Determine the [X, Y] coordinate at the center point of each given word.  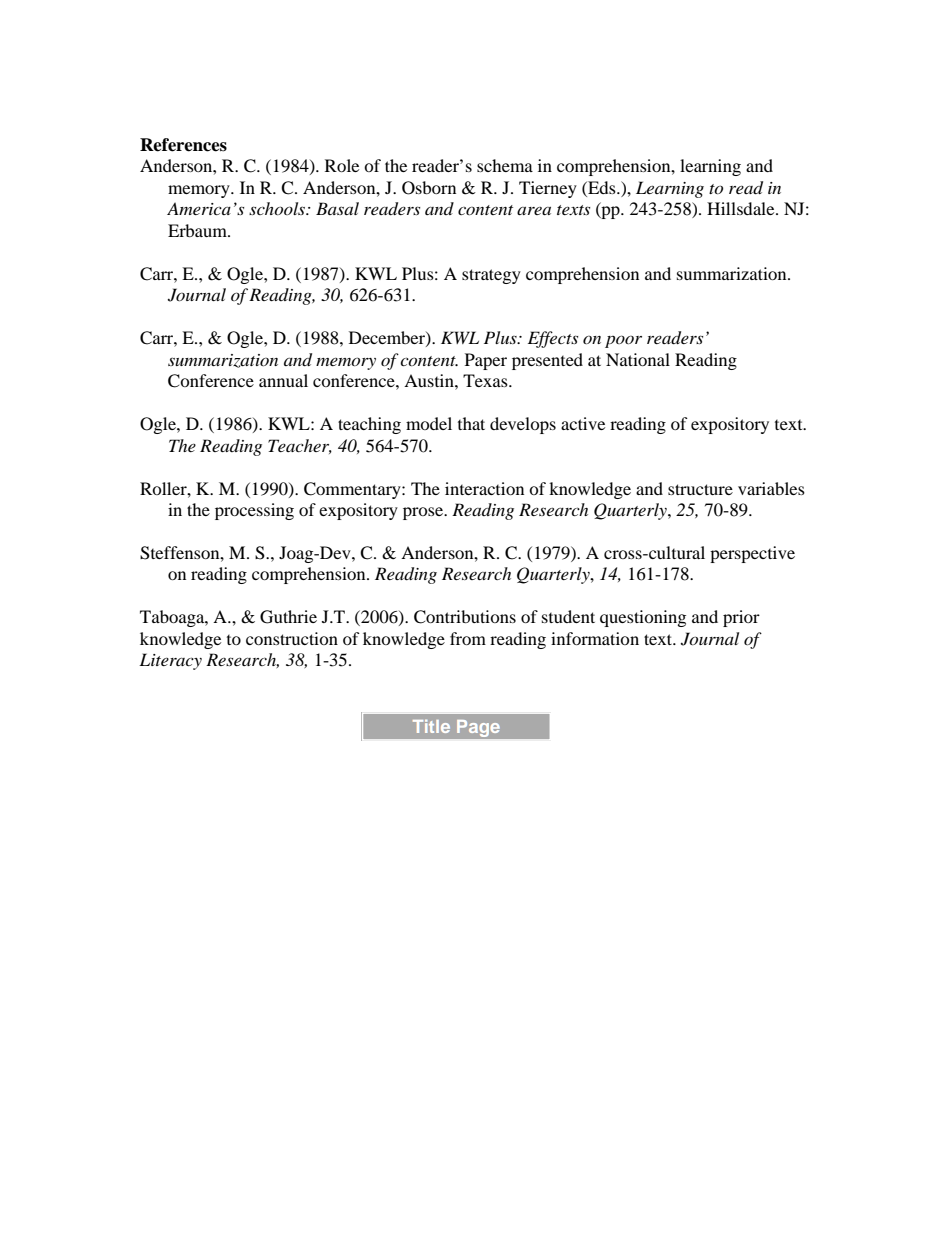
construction [292, 638]
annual [283, 380]
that [471, 423]
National [638, 359]
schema [505, 165]
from [468, 638]
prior [741, 618]
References [183, 145]
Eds [602, 187]
